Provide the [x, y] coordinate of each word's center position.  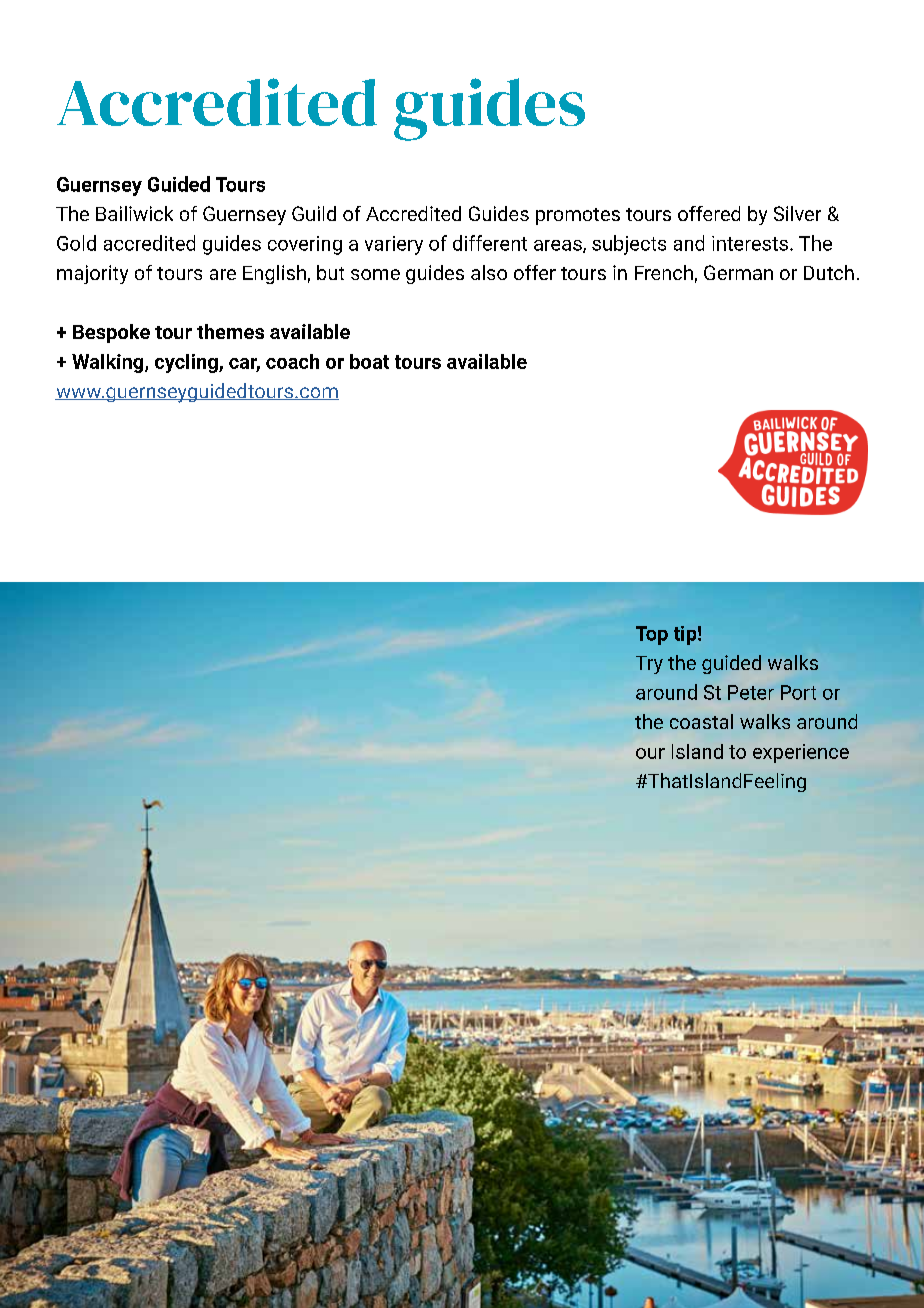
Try [649, 665]
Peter [751, 692]
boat [369, 361]
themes [230, 331]
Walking [109, 363]
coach [292, 361]
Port [798, 692]
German [738, 272]
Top [652, 635]
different [490, 243]
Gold [76, 243]
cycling [187, 363]
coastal [701, 721]
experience [801, 753]
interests [750, 243]
